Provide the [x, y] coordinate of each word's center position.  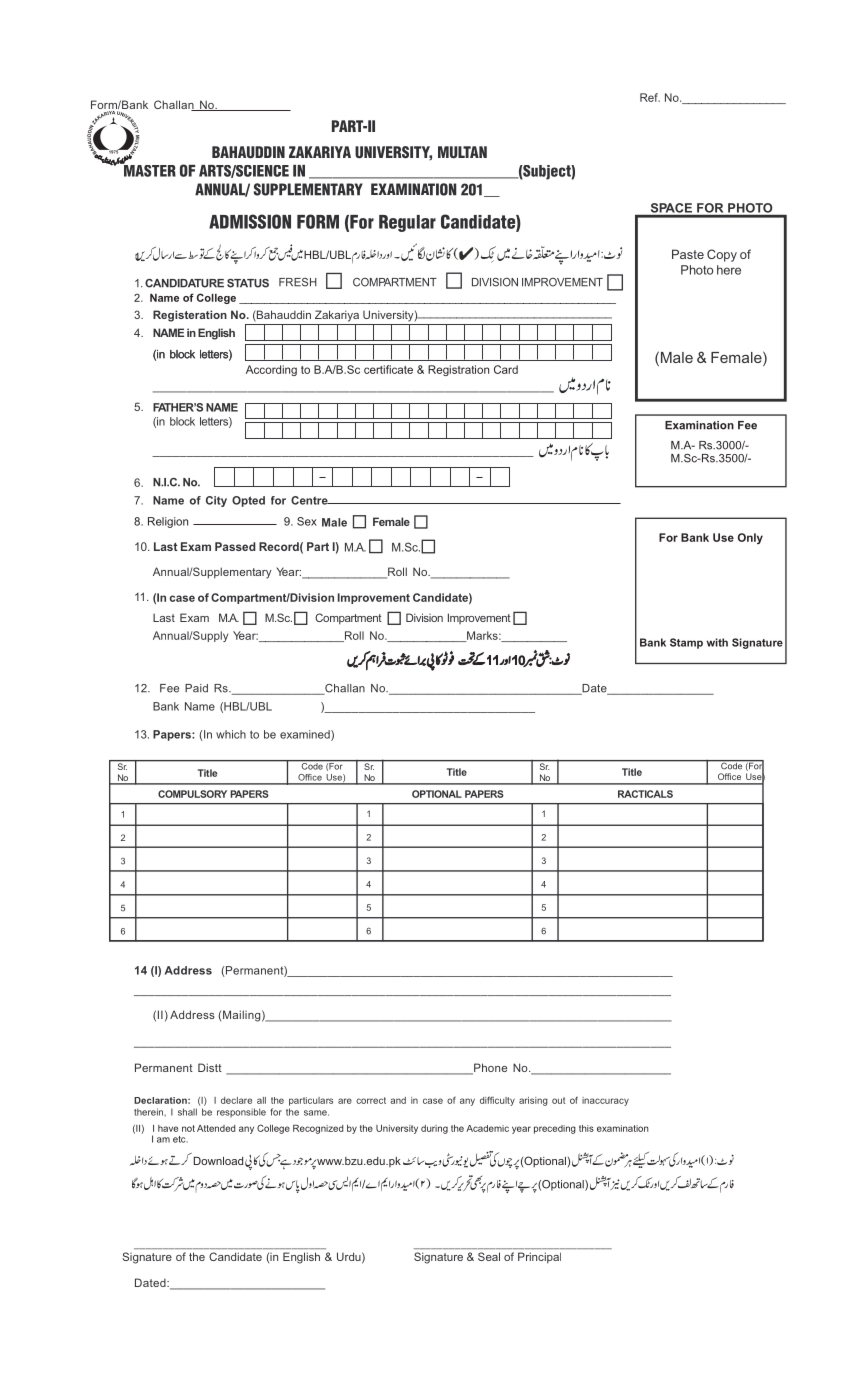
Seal [489, 1256]
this [586, 1128]
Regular [407, 223]
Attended [216, 1128]
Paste [688, 254]
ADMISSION [250, 221]
